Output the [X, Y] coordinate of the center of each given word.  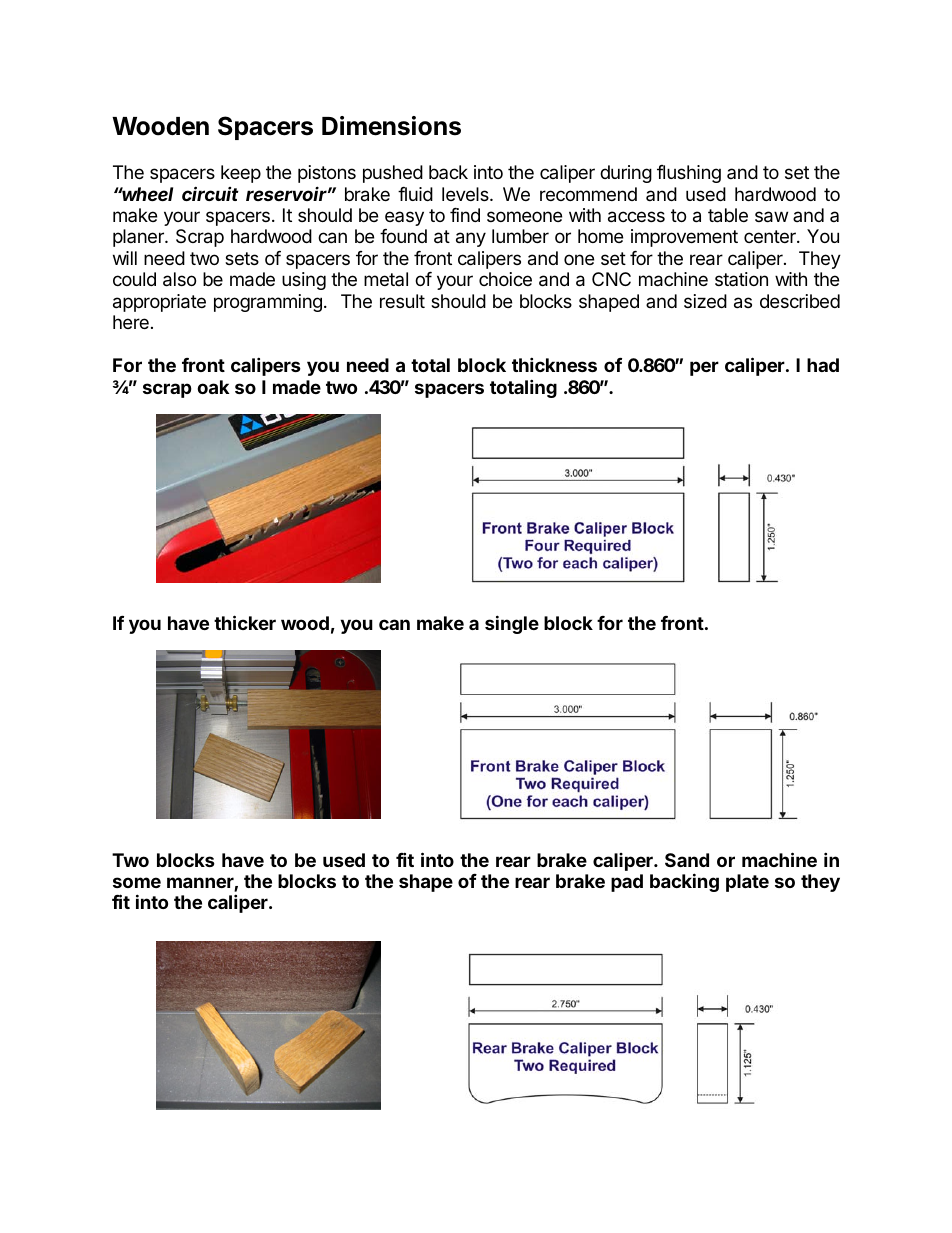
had [823, 365]
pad [627, 883]
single [512, 624]
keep [241, 174]
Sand [687, 860]
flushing [689, 174]
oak [213, 387]
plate [747, 883]
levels [466, 194]
